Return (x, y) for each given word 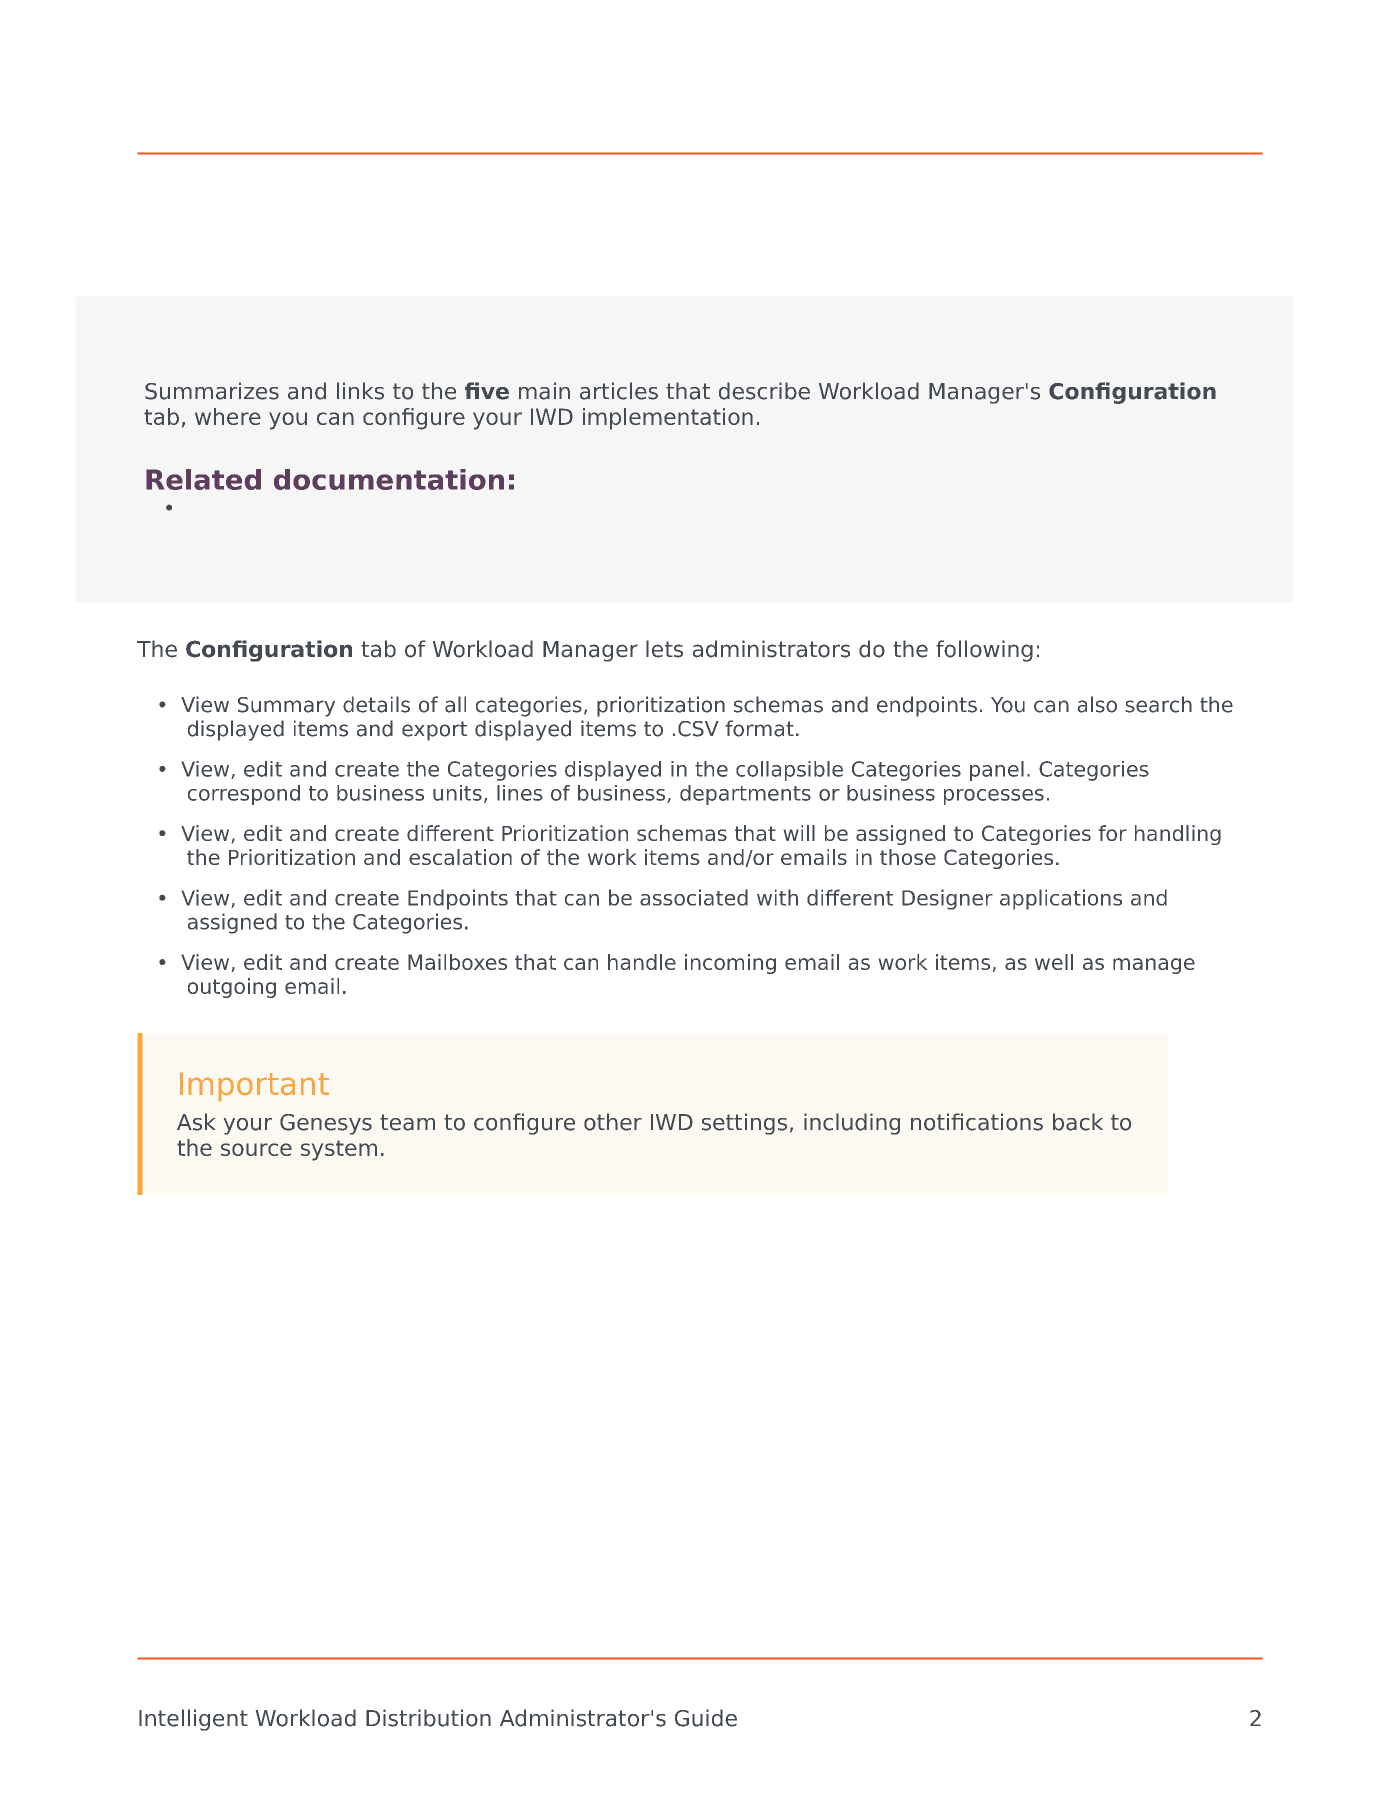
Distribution (428, 1718)
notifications (977, 1122)
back (1078, 1122)
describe (764, 391)
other (613, 1122)
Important (254, 1087)
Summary (286, 707)
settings (744, 1124)
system (339, 1150)
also (1097, 704)
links (360, 391)
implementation (668, 419)
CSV (698, 729)
